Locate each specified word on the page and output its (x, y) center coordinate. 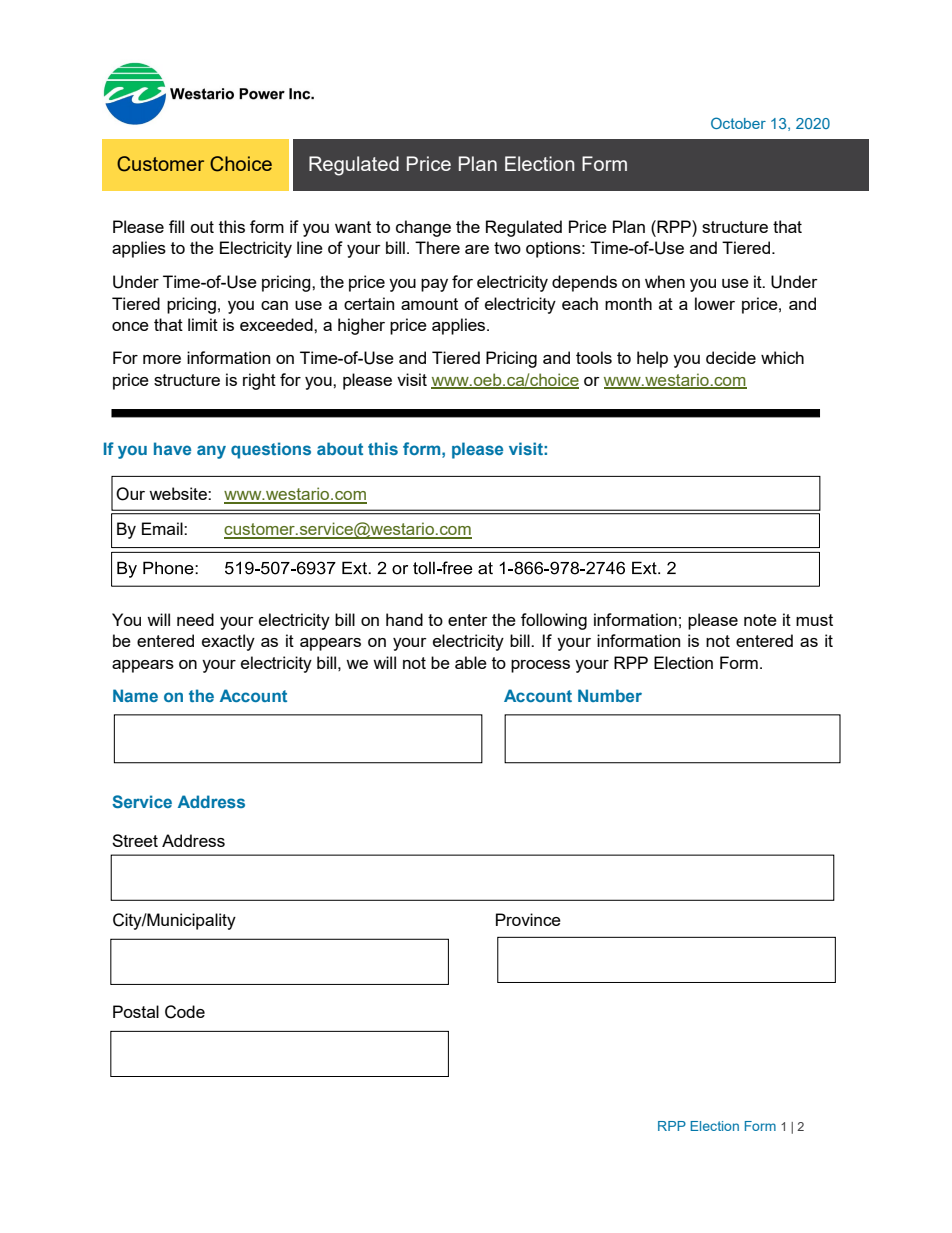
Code (185, 1012)
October (738, 123)
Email (163, 528)
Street (135, 840)
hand (404, 619)
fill (176, 226)
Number (610, 695)
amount (429, 304)
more (162, 359)
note (760, 620)
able (471, 662)
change (423, 228)
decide (731, 357)
